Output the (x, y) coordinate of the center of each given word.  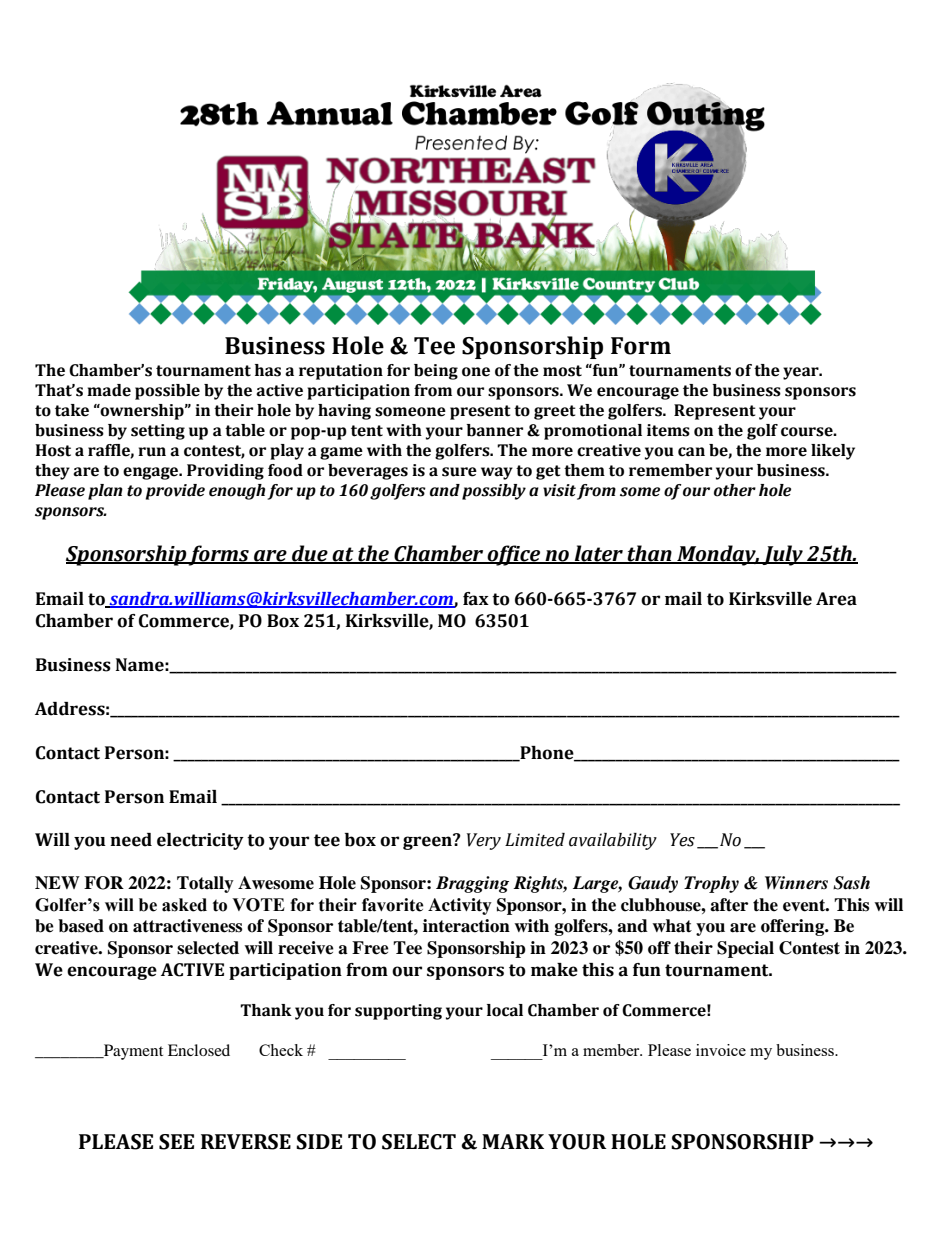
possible (167, 392)
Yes (682, 840)
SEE (176, 1142)
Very (484, 841)
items (668, 430)
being (436, 372)
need (131, 840)
